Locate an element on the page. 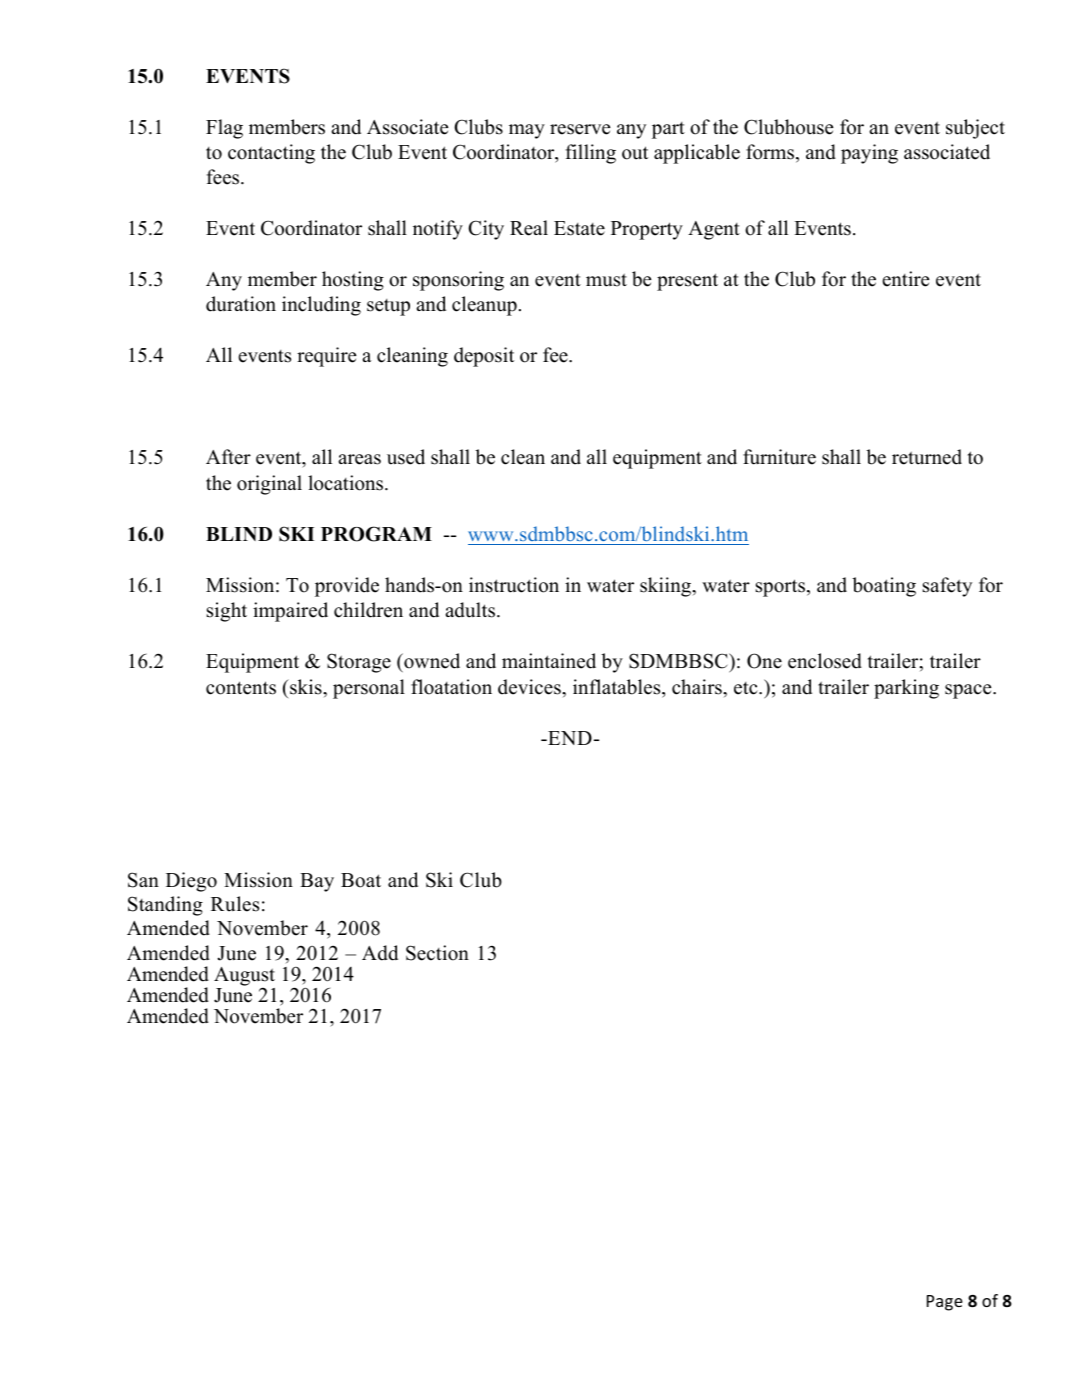 This page has width=1075, height=1391. deposit is located at coordinates (484, 357).
